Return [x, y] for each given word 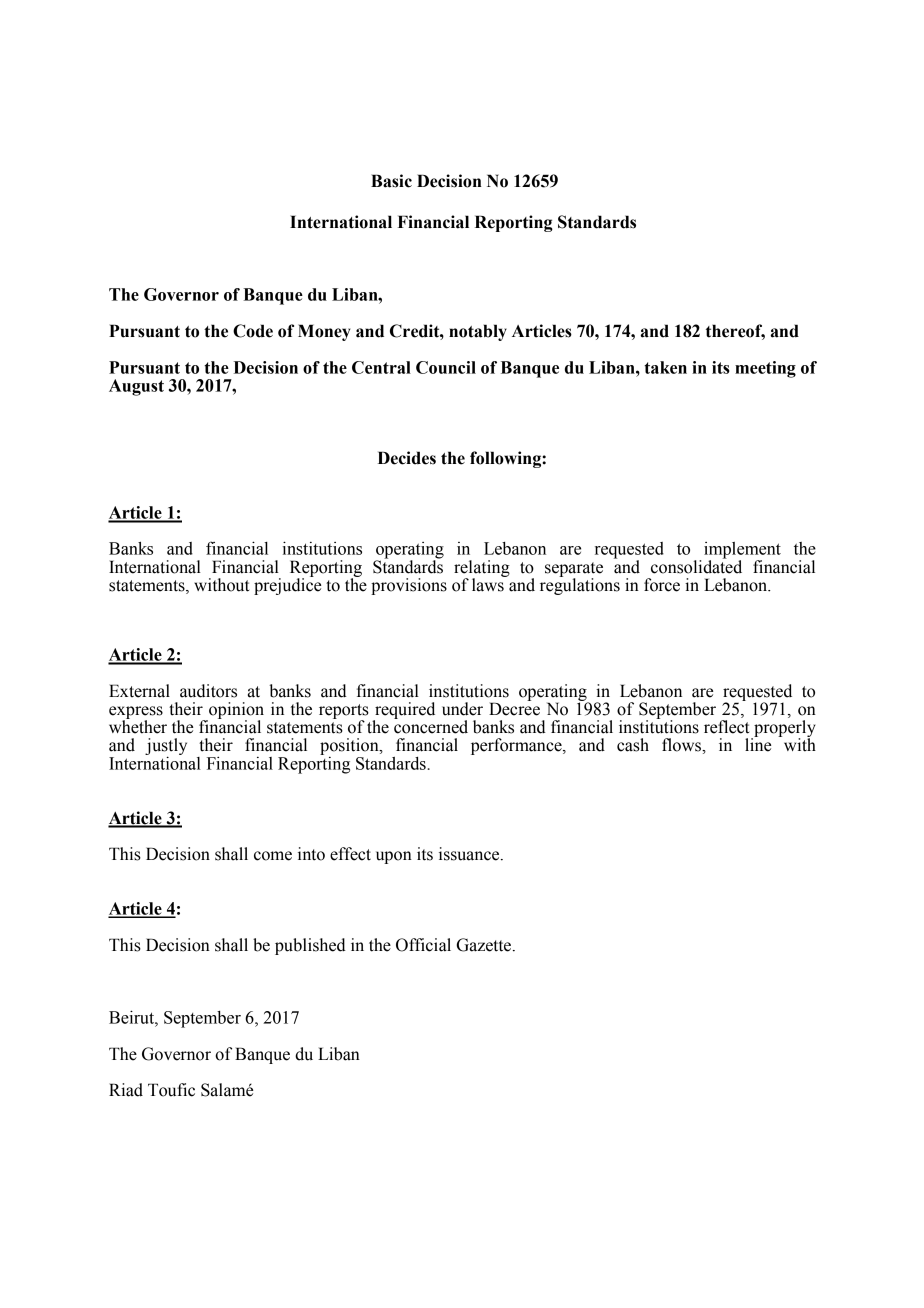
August [136, 387]
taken [665, 367]
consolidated [696, 566]
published [310, 946]
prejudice [287, 585]
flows [682, 745]
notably [478, 332]
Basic [391, 181]
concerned [431, 726]
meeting [765, 369]
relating [482, 569]
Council [446, 367]
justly [166, 748]
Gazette [485, 945]
